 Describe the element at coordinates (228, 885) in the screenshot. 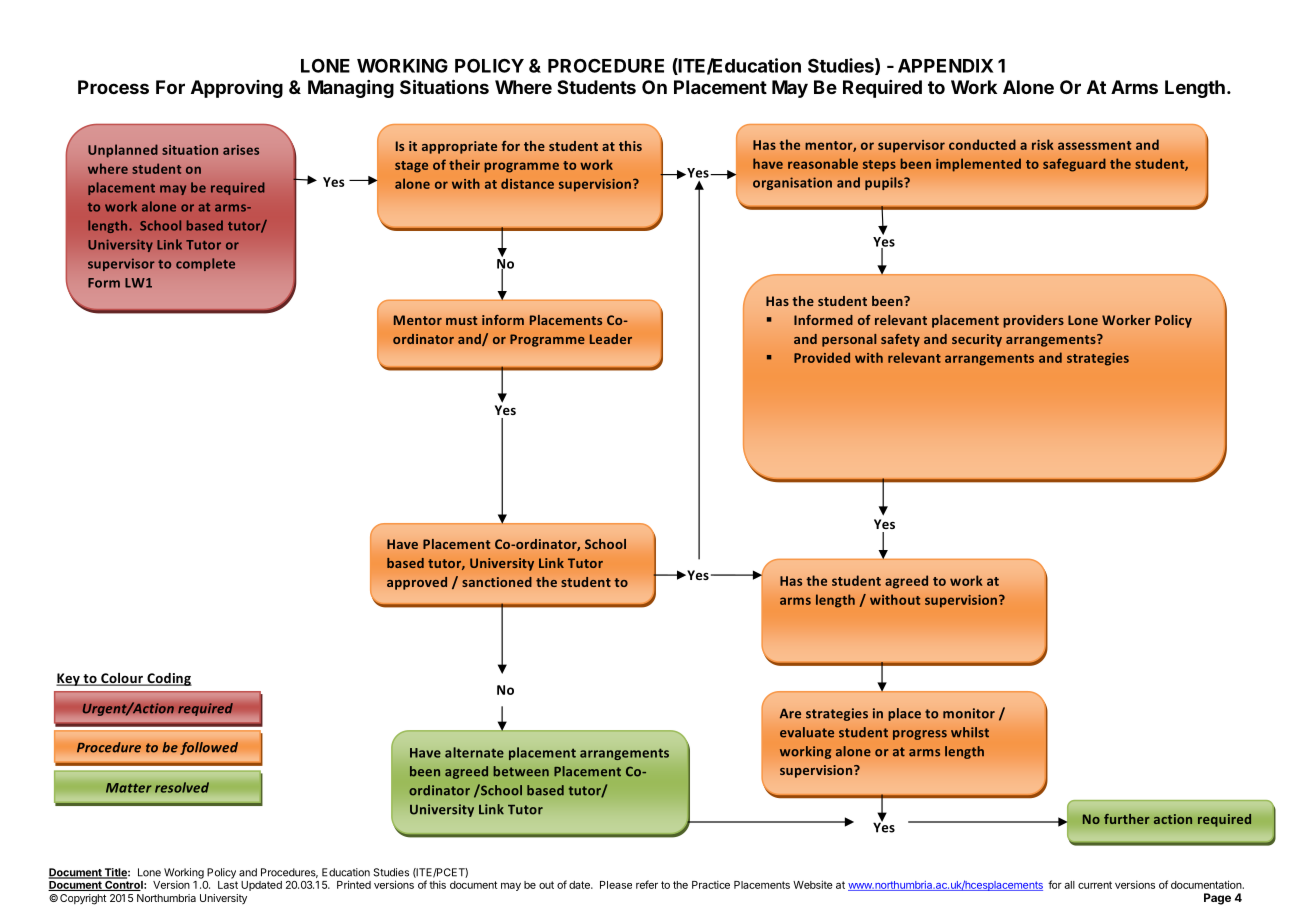

I see `Last` at that location.
